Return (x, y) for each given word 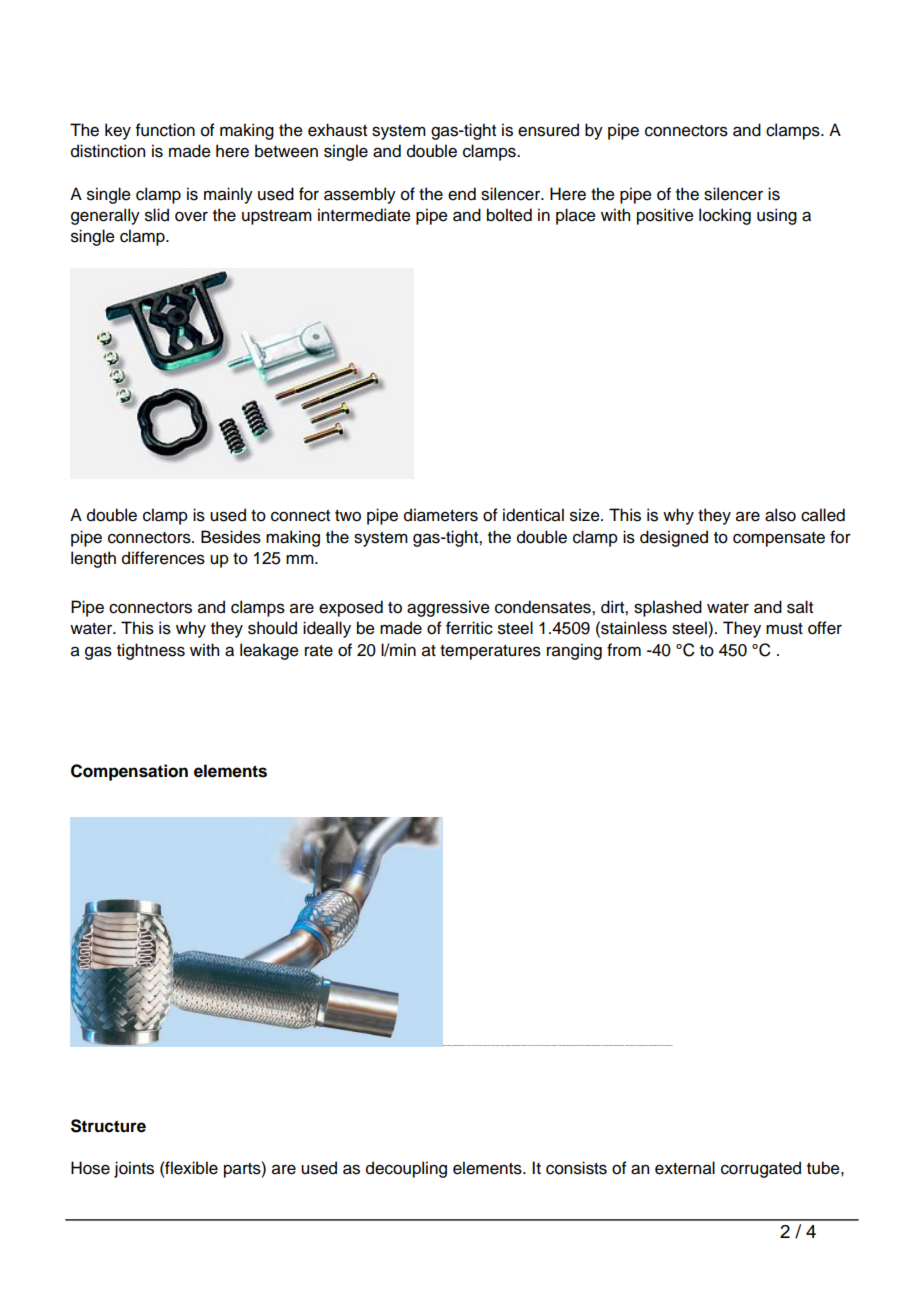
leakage (269, 651)
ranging (574, 651)
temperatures (490, 652)
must (784, 629)
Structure (108, 1126)
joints (134, 1169)
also (780, 515)
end (462, 194)
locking (725, 216)
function (165, 130)
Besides (231, 537)
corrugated (761, 1169)
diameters (441, 515)
